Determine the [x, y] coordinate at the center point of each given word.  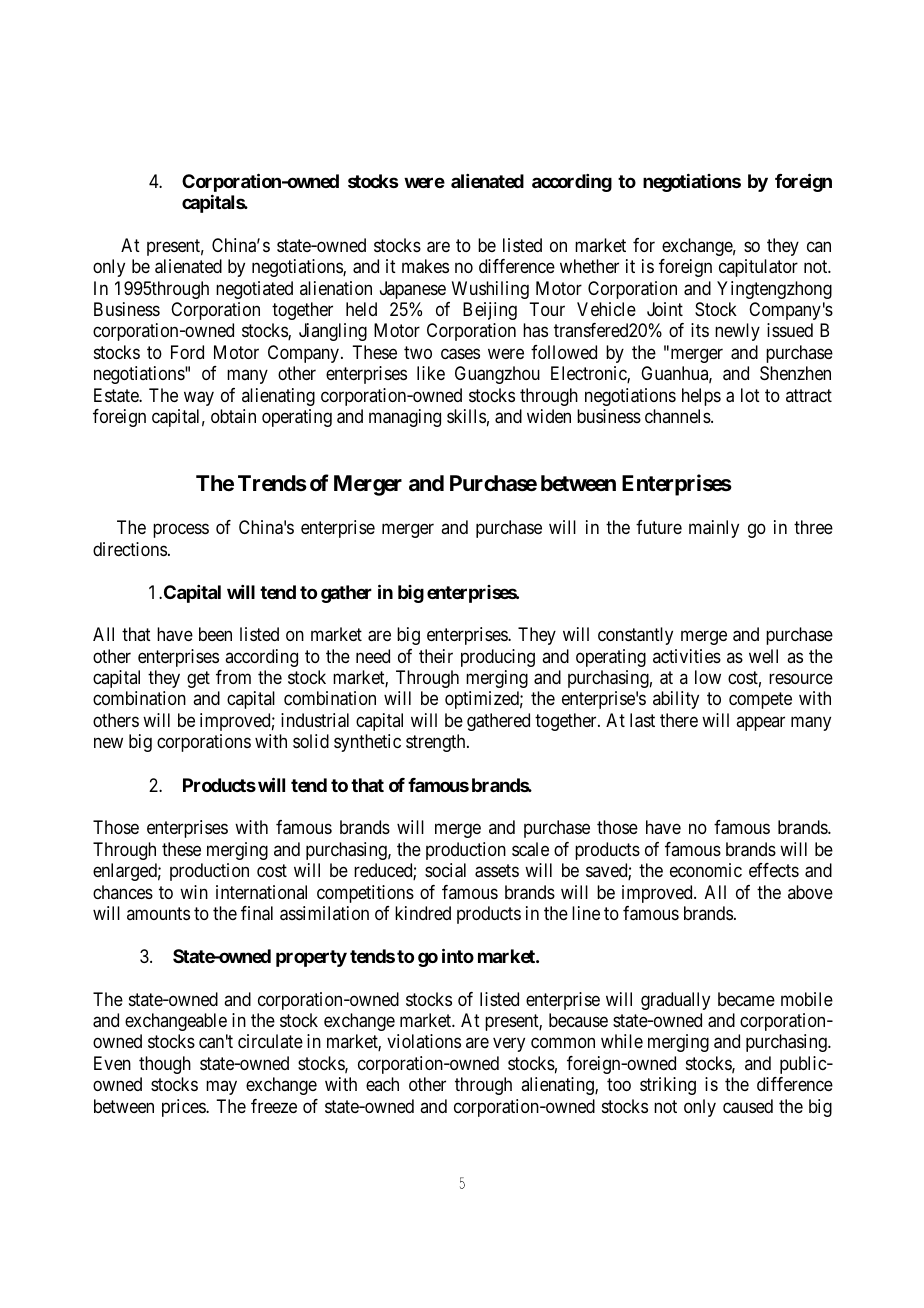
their [436, 656]
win [194, 892]
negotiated [254, 290]
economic [706, 870]
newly [737, 332]
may [221, 1088]
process [181, 530]
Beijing [490, 311]
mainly [714, 529]
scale [530, 849]
